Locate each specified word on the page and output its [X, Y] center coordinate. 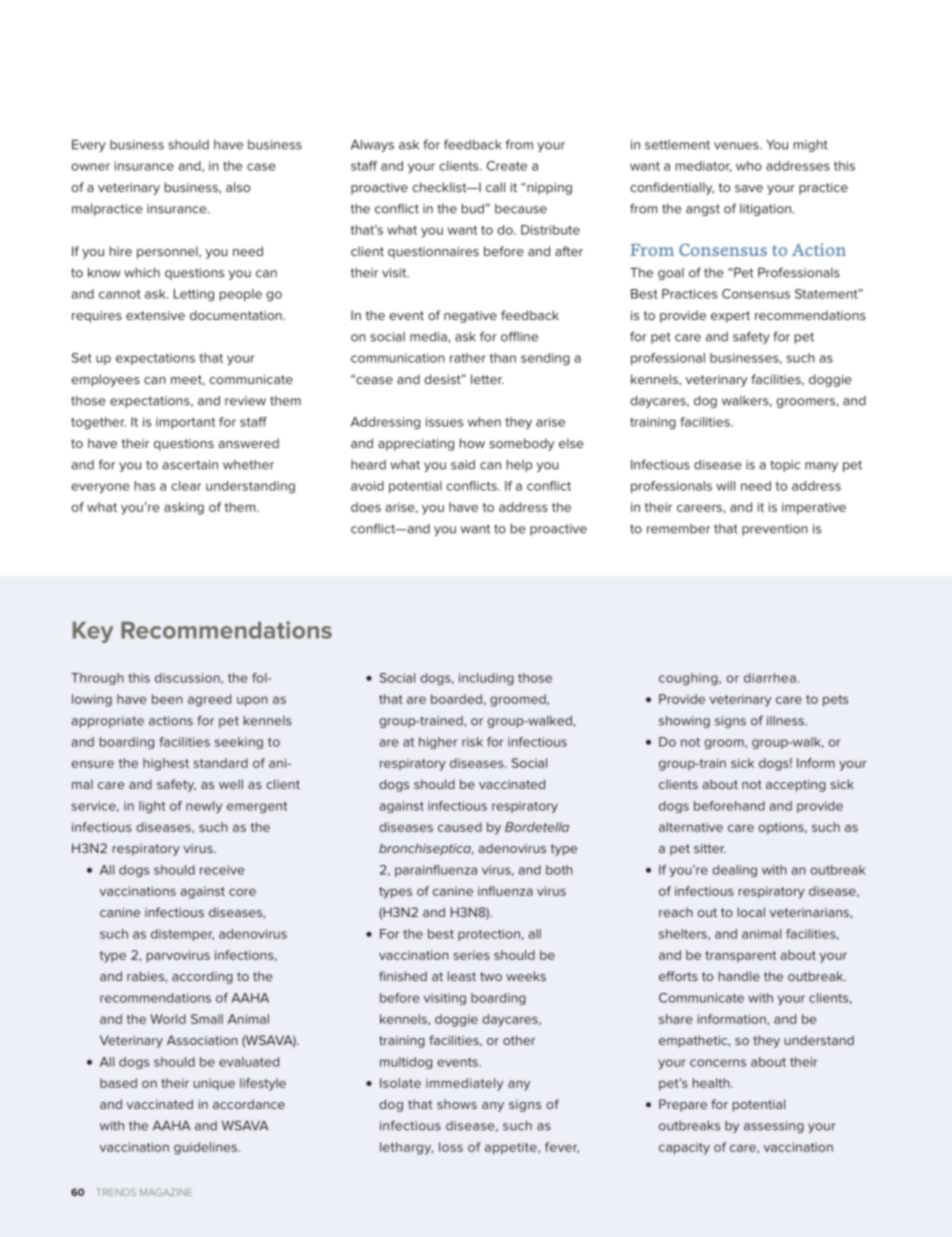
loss [451, 1147]
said [463, 465]
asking [184, 508]
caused [460, 827]
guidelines [205, 1148]
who [749, 166]
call [495, 187]
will [725, 486]
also [238, 187]
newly [204, 807]
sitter [710, 848]
